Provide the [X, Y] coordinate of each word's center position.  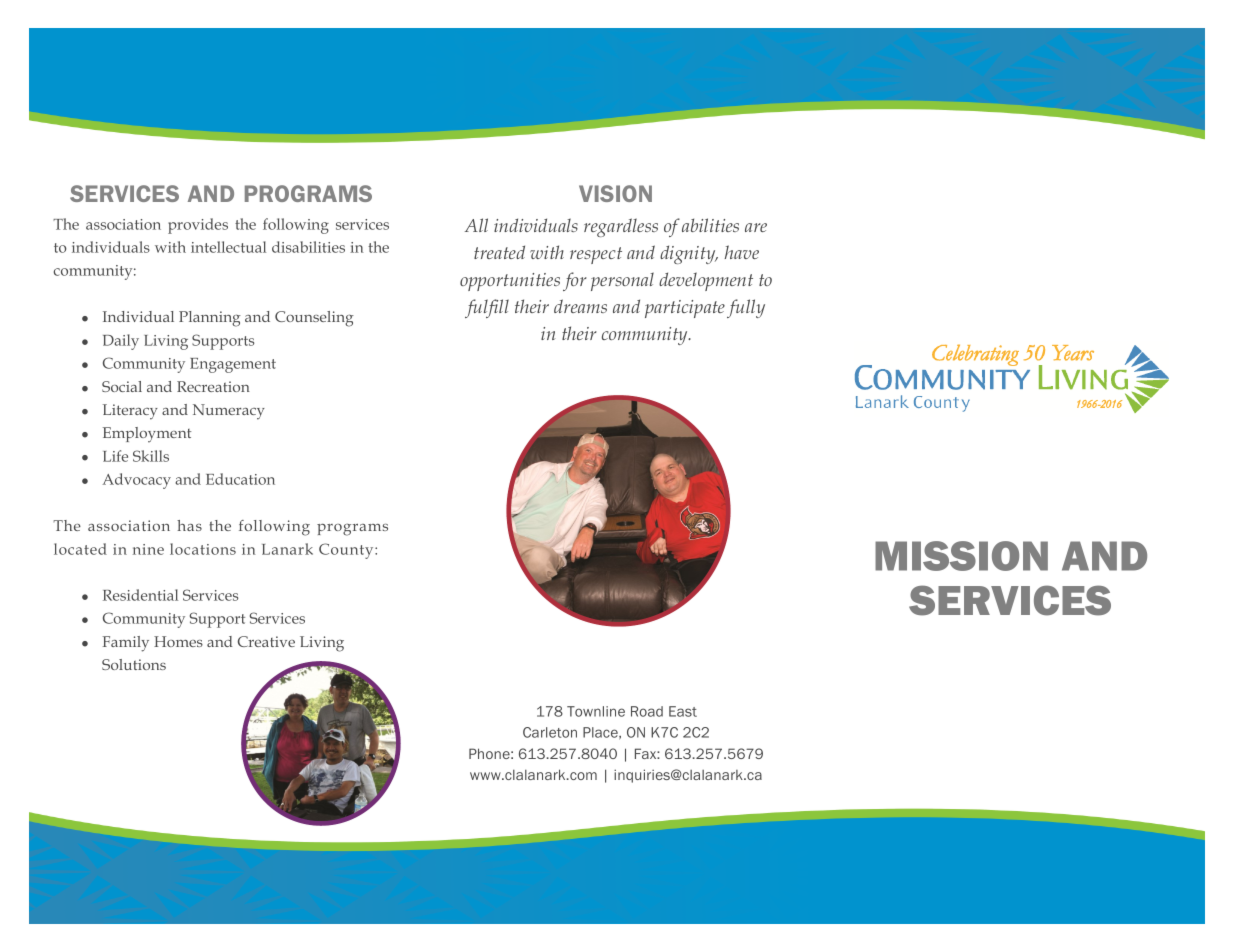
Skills [151, 456]
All [476, 225]
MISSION [961, 556]
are [756, 227]
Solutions [134, 664]
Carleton [550, 732]
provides [198, 226]
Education [240, 479]
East [683, 711]
